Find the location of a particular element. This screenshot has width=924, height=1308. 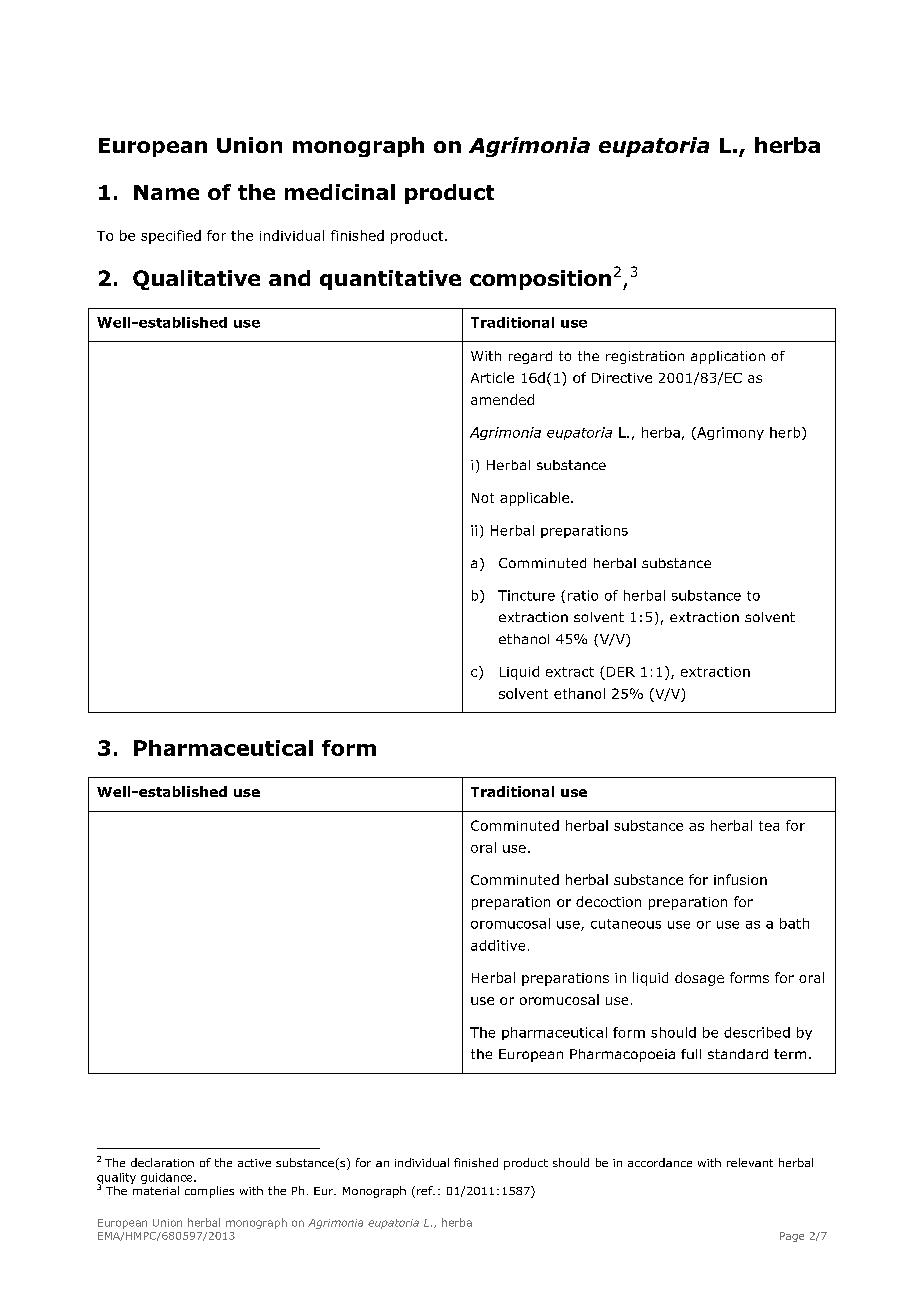

complies is located at coordinates (209, 1192).
